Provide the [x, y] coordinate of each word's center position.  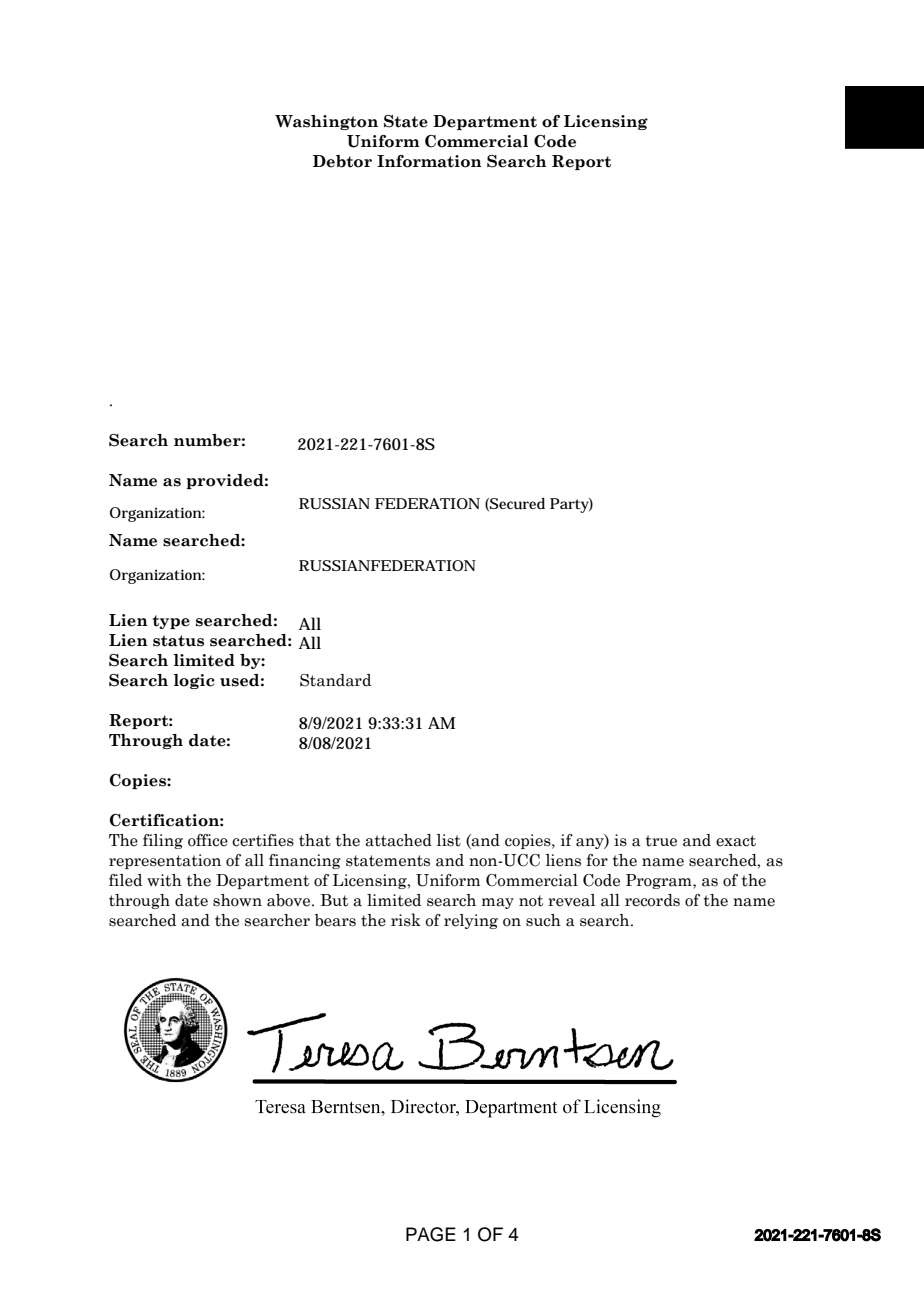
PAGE [431, 1234]
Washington [326, 122]
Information [429, 161]
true [661, 841]
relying [471, 921]
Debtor [342, 161]
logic [194, 681]
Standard [335, 680]
